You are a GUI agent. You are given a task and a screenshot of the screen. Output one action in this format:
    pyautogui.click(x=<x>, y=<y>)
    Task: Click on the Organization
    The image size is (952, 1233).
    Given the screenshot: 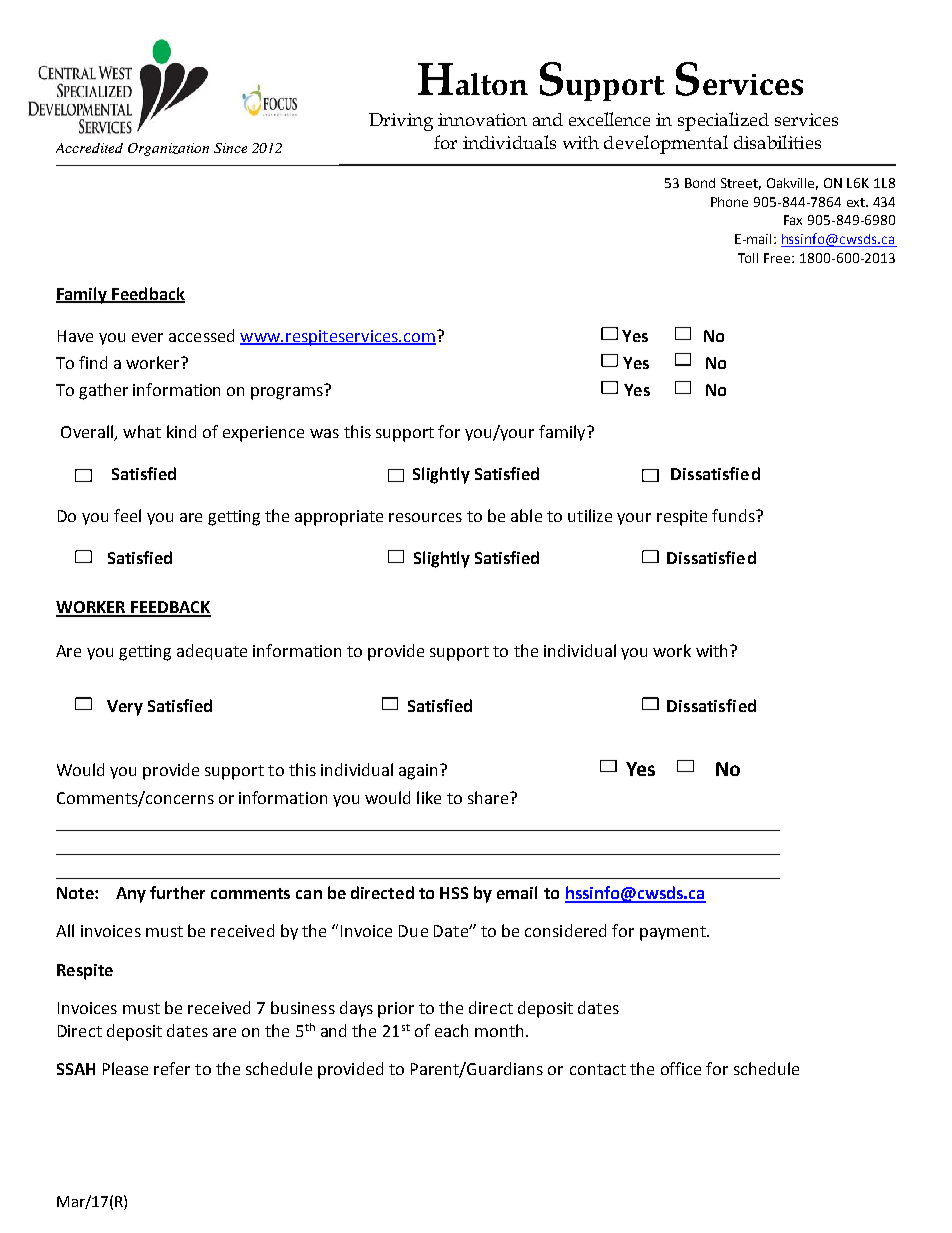 What is the action you would take?
    pyautogui.click(x=168, y=149)
